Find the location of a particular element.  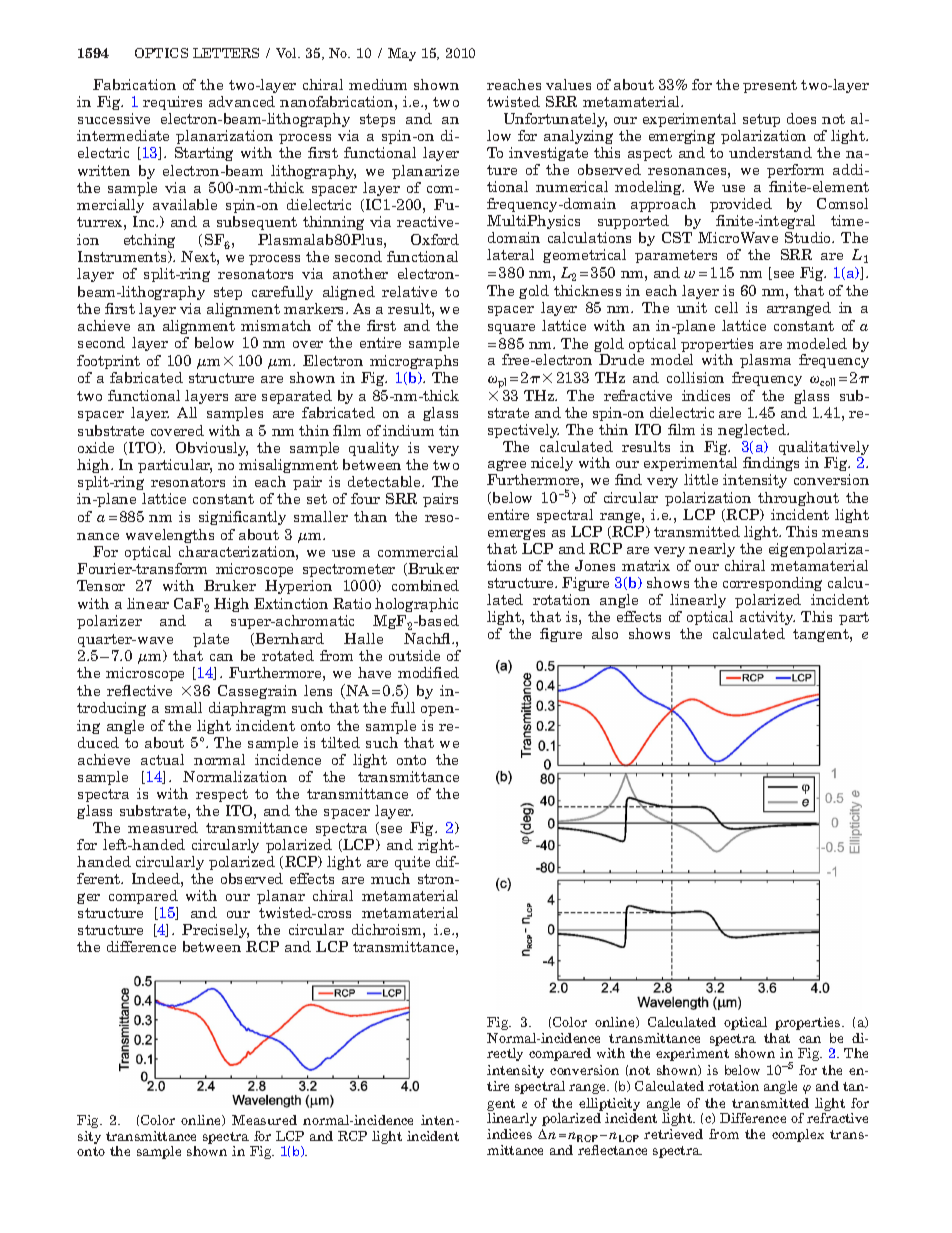

complex is located at coordinates (798, 1135).
